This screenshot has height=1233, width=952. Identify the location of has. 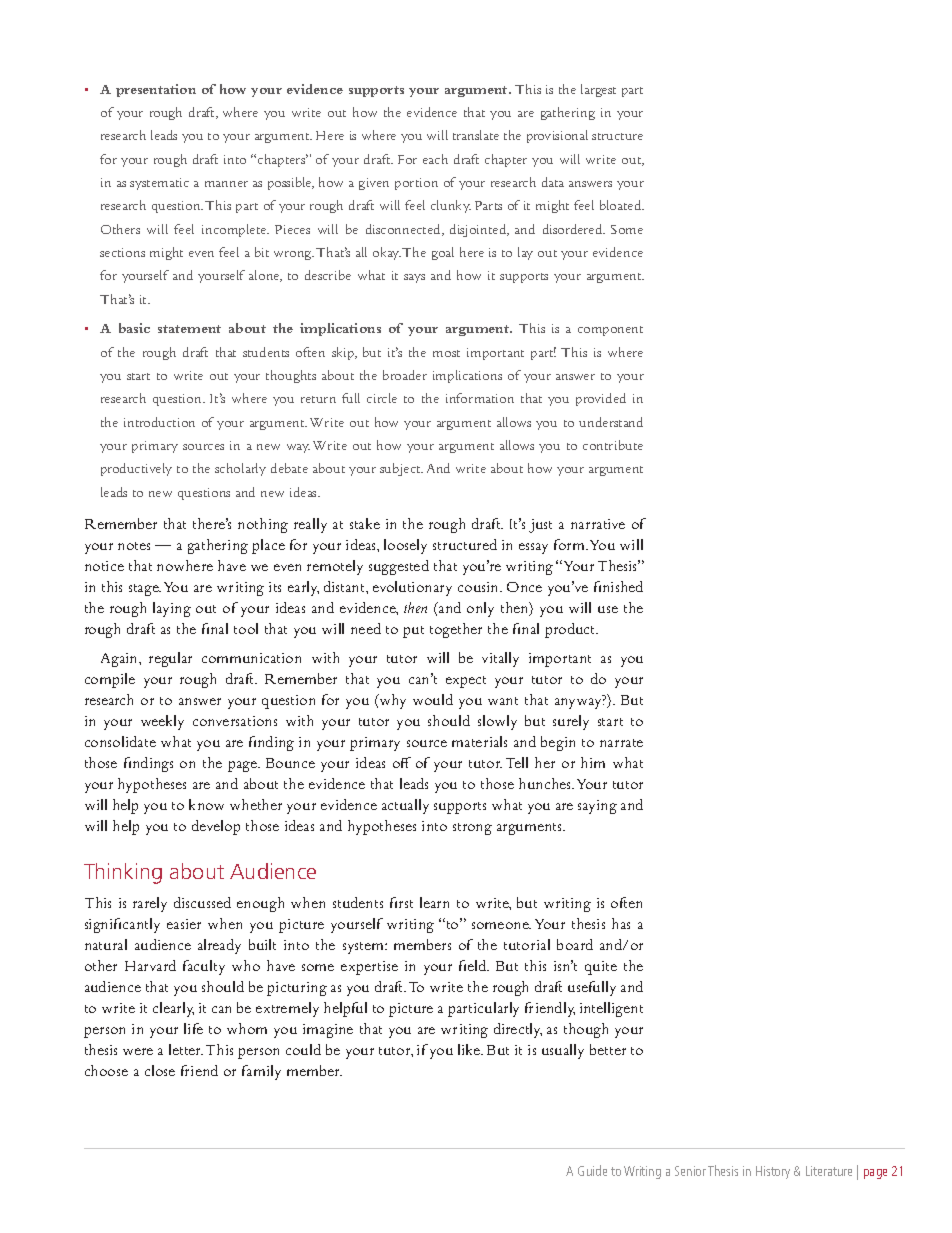
(621, 923).
